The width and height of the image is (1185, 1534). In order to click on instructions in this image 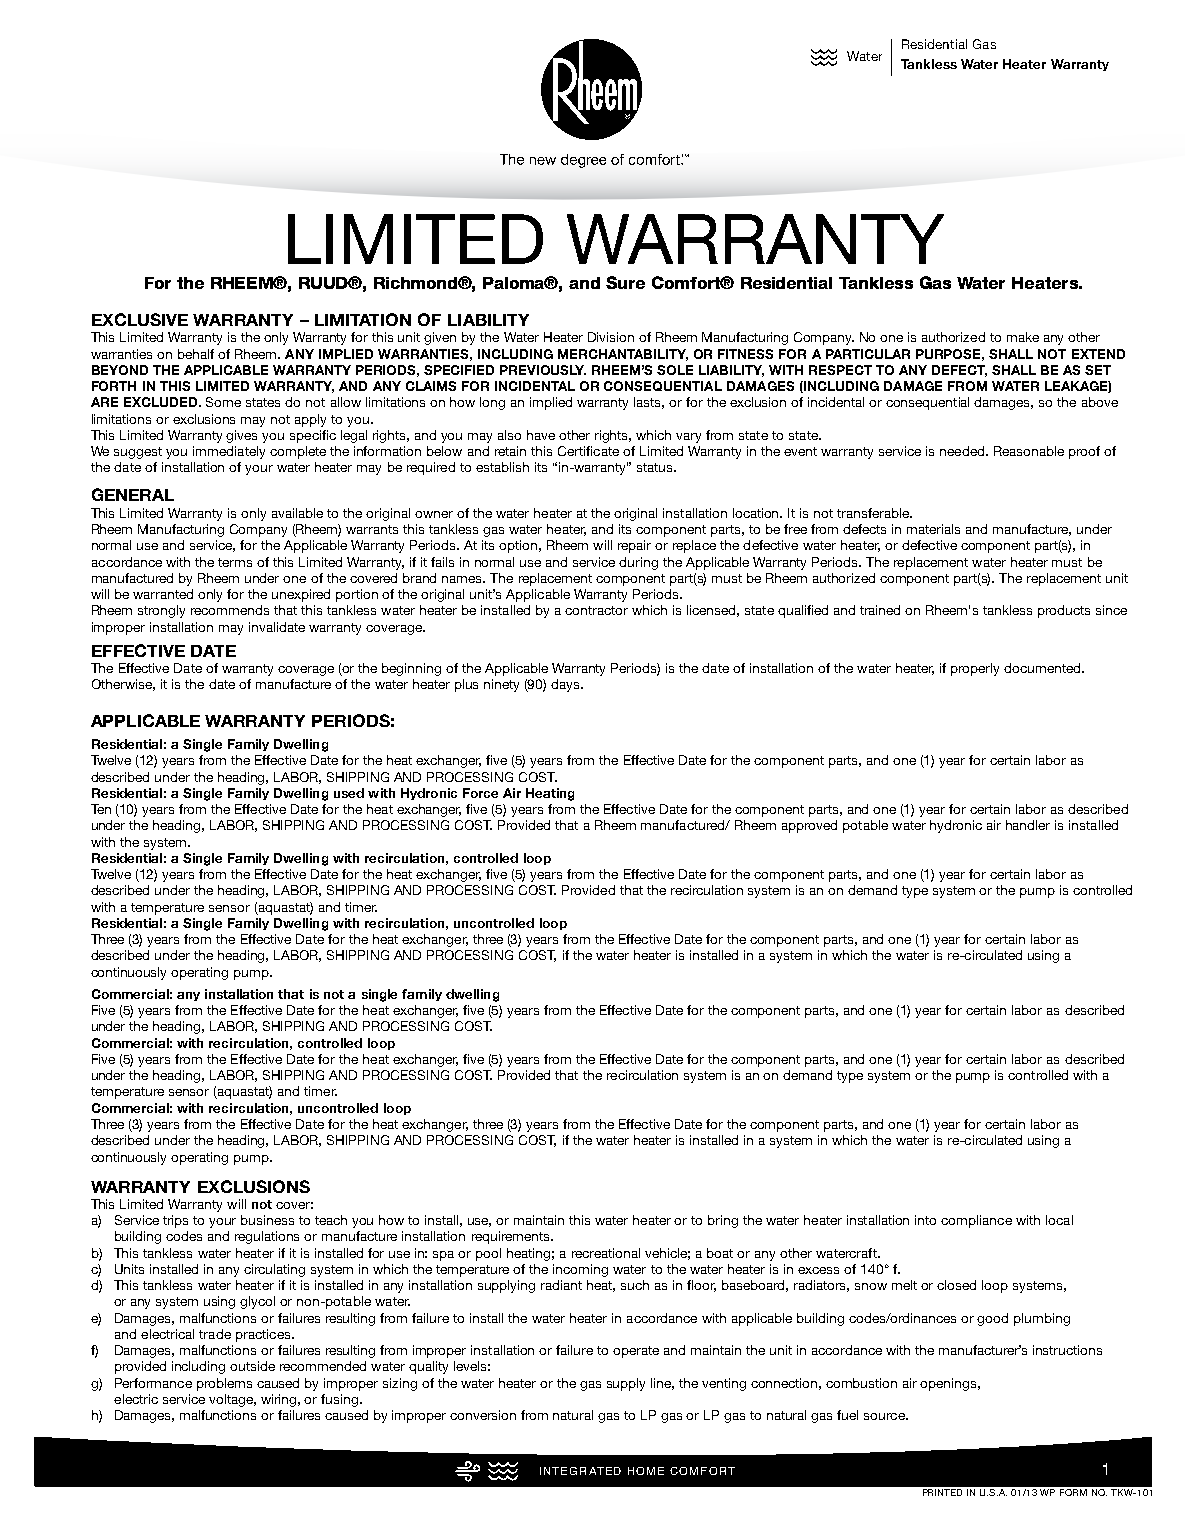, I will do `click(1067, 1350)`.
